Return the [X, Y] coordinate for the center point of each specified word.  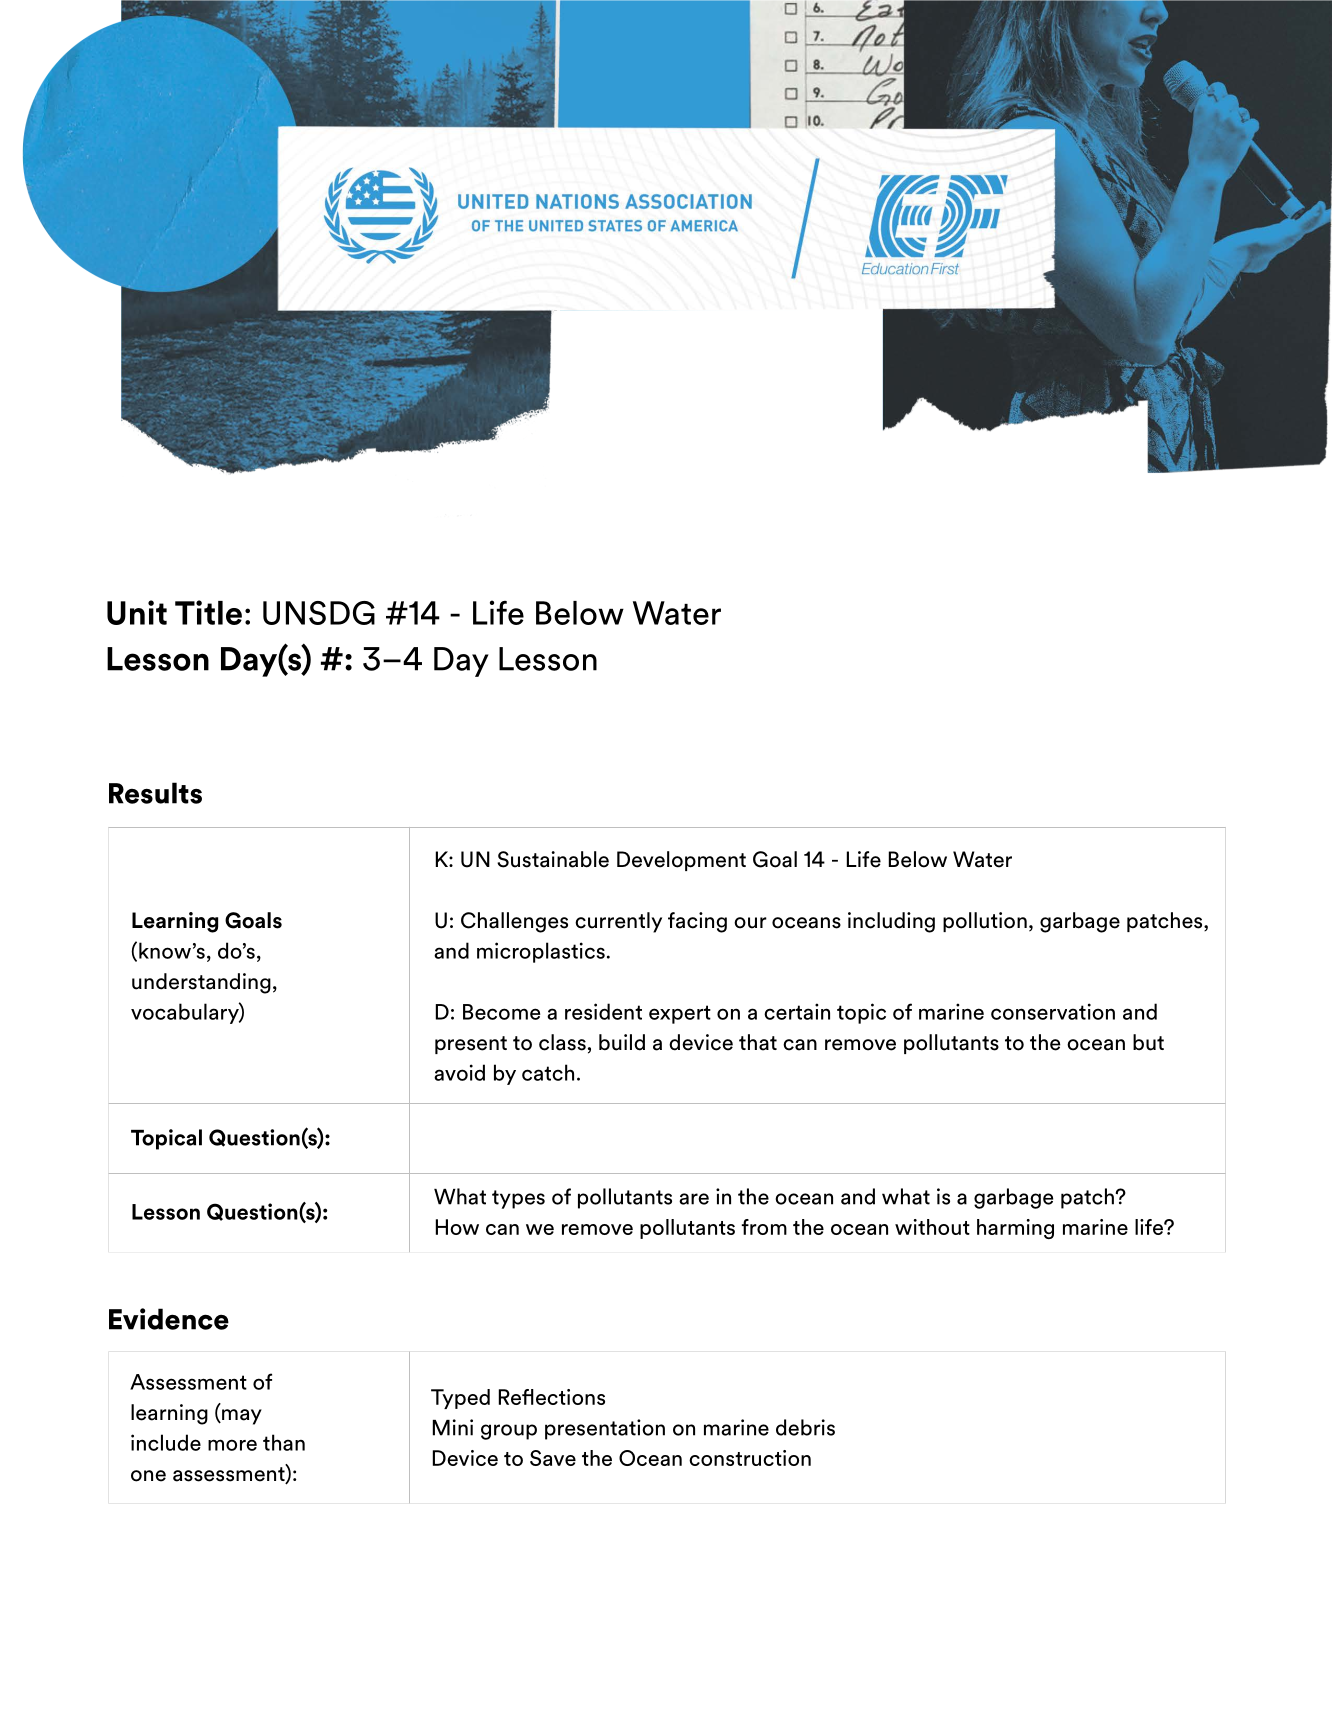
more [232, 1445]
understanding [201, 983]
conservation [1053, 1011]
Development [681, 861]
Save [553, 1458]
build [622, 1042]
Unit [137, 612]
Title [208, 612]
